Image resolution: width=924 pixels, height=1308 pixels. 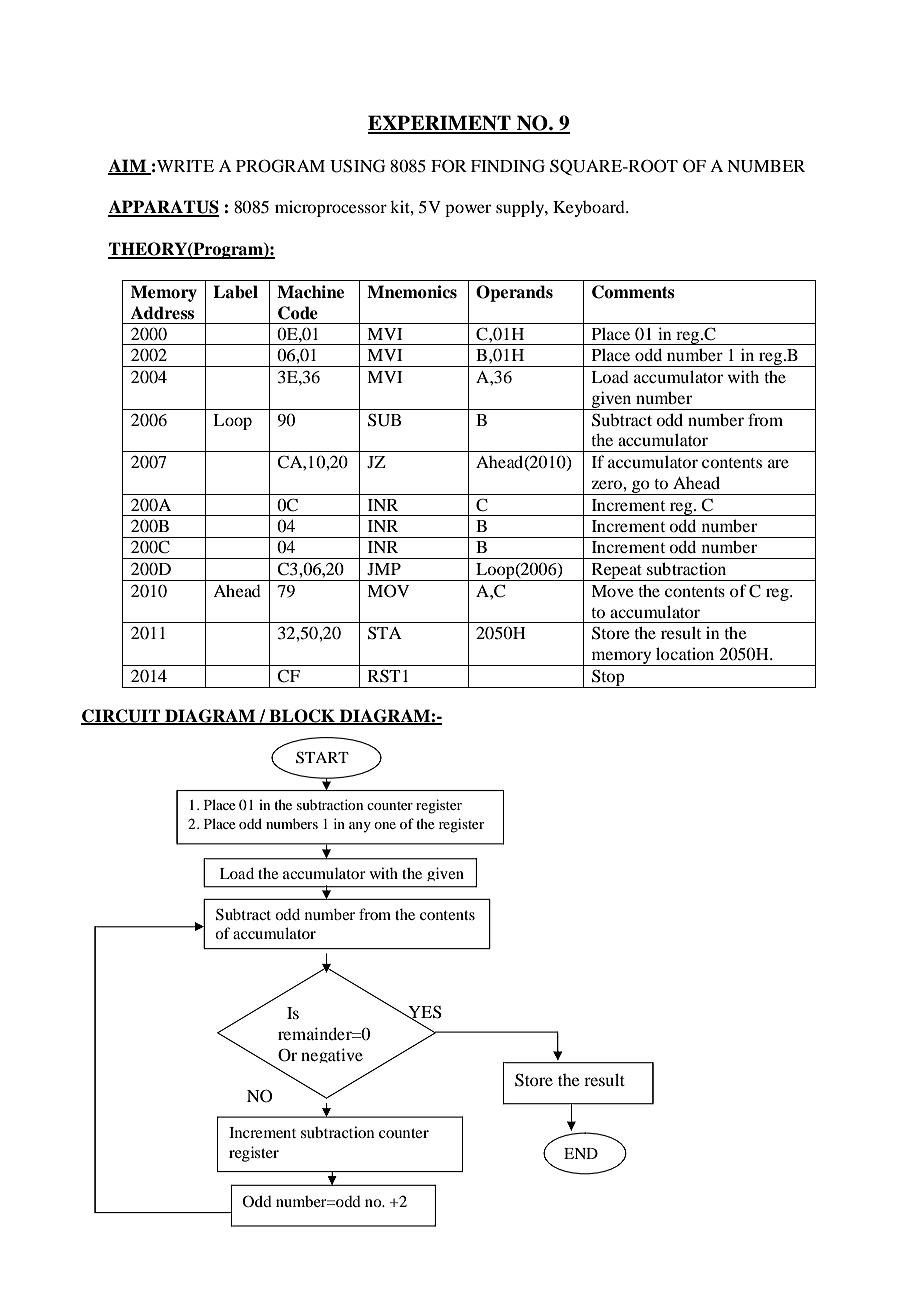 What do you see at coordinates (384, 569) in the screenshot?
I see `JMP` at bounding box center [384, 569].
